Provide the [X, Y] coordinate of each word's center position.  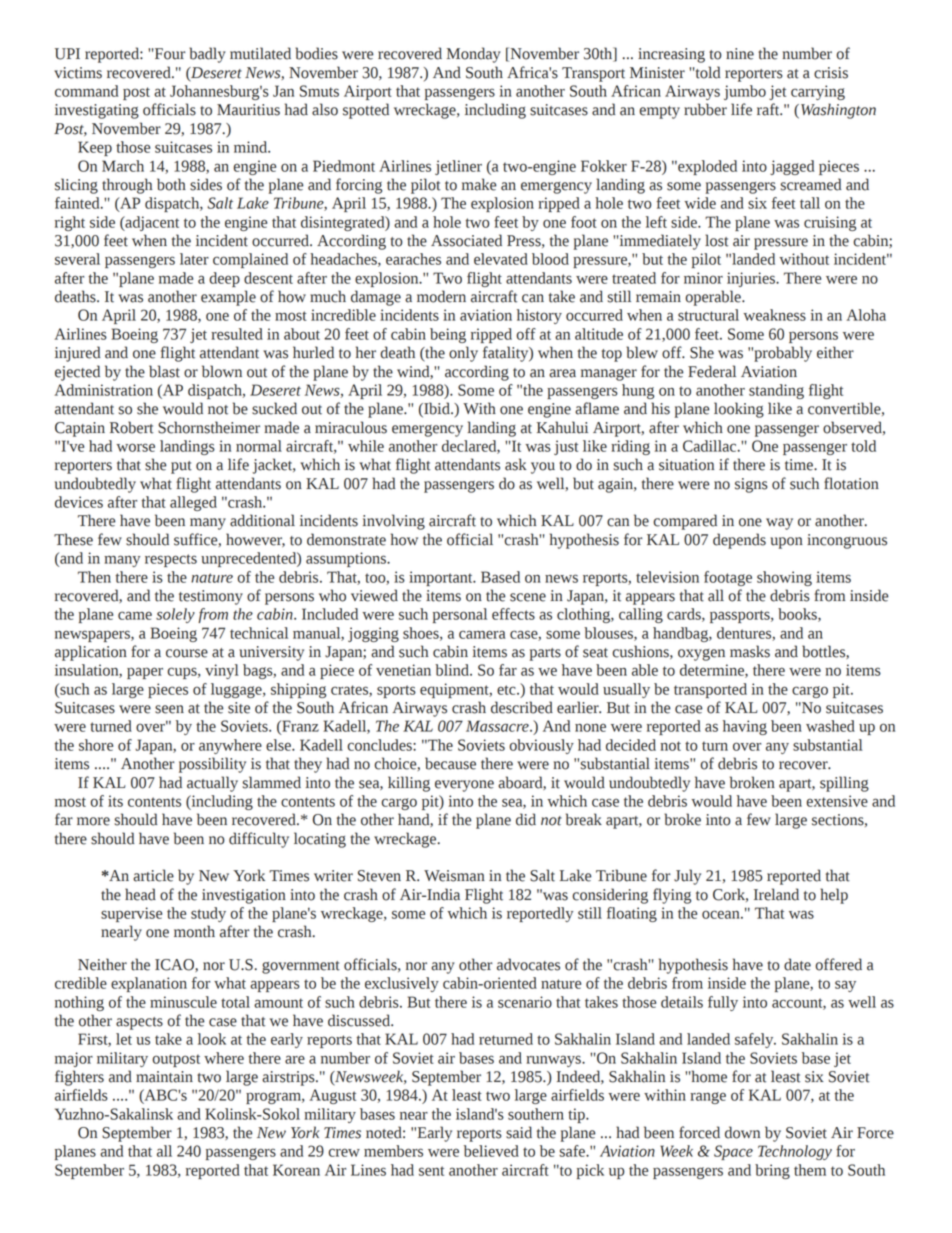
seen [169, 709]
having [745, 727]
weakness [774, 315]
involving [393, 522]
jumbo [745, 92]
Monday [474, 55]
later [194, 259]
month [194, 931]
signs [751, 485]
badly [207, 55]
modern [441, 296]
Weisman [454, 876]
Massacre [498, 726]
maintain [164, 1077]
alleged [193, 503]
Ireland [776, 894]
